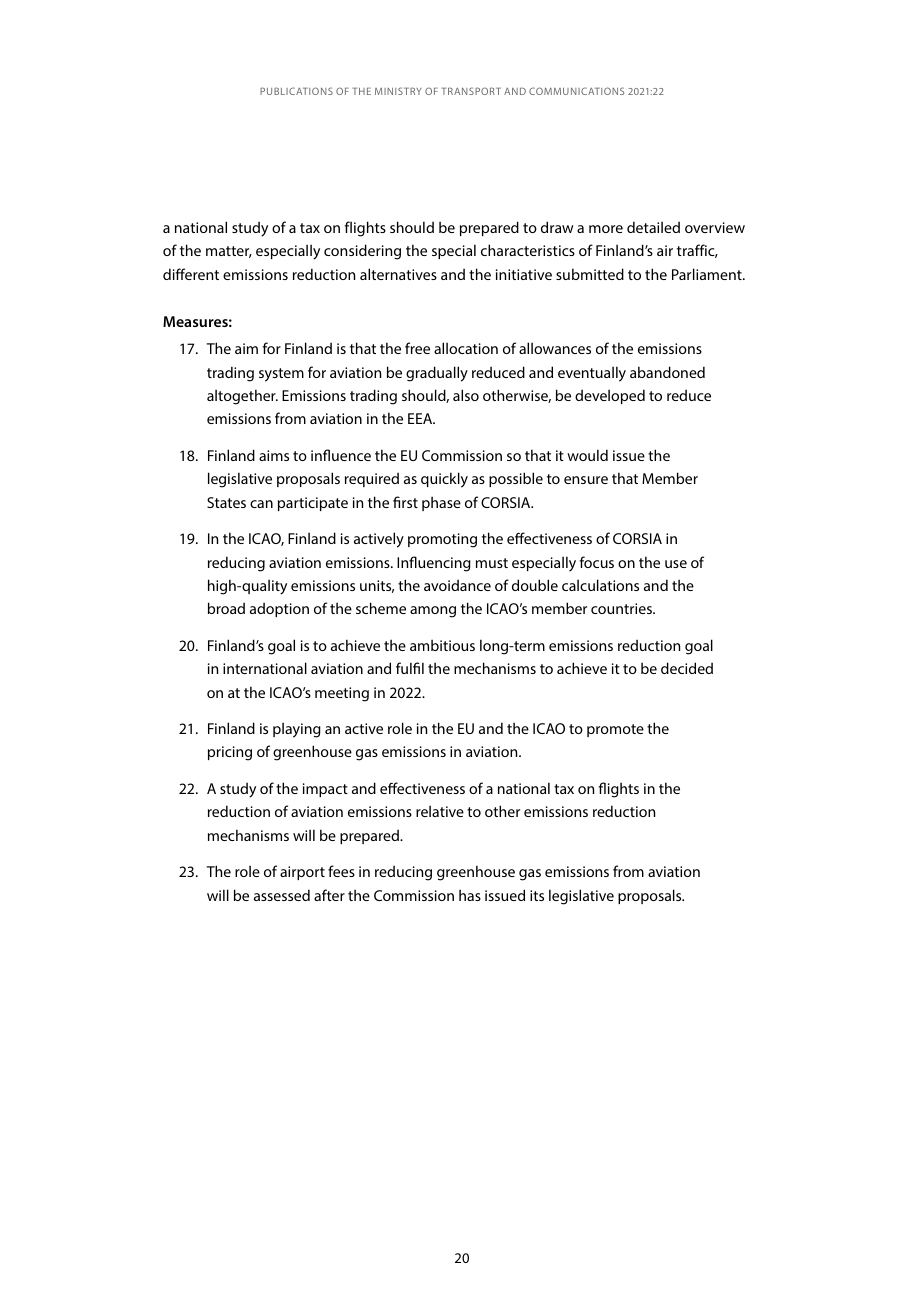 This document has width=924, height=1308. What do you see at coordinates (471, 91) in the document?
I see `Transport` at bounding box center [471, 91].
